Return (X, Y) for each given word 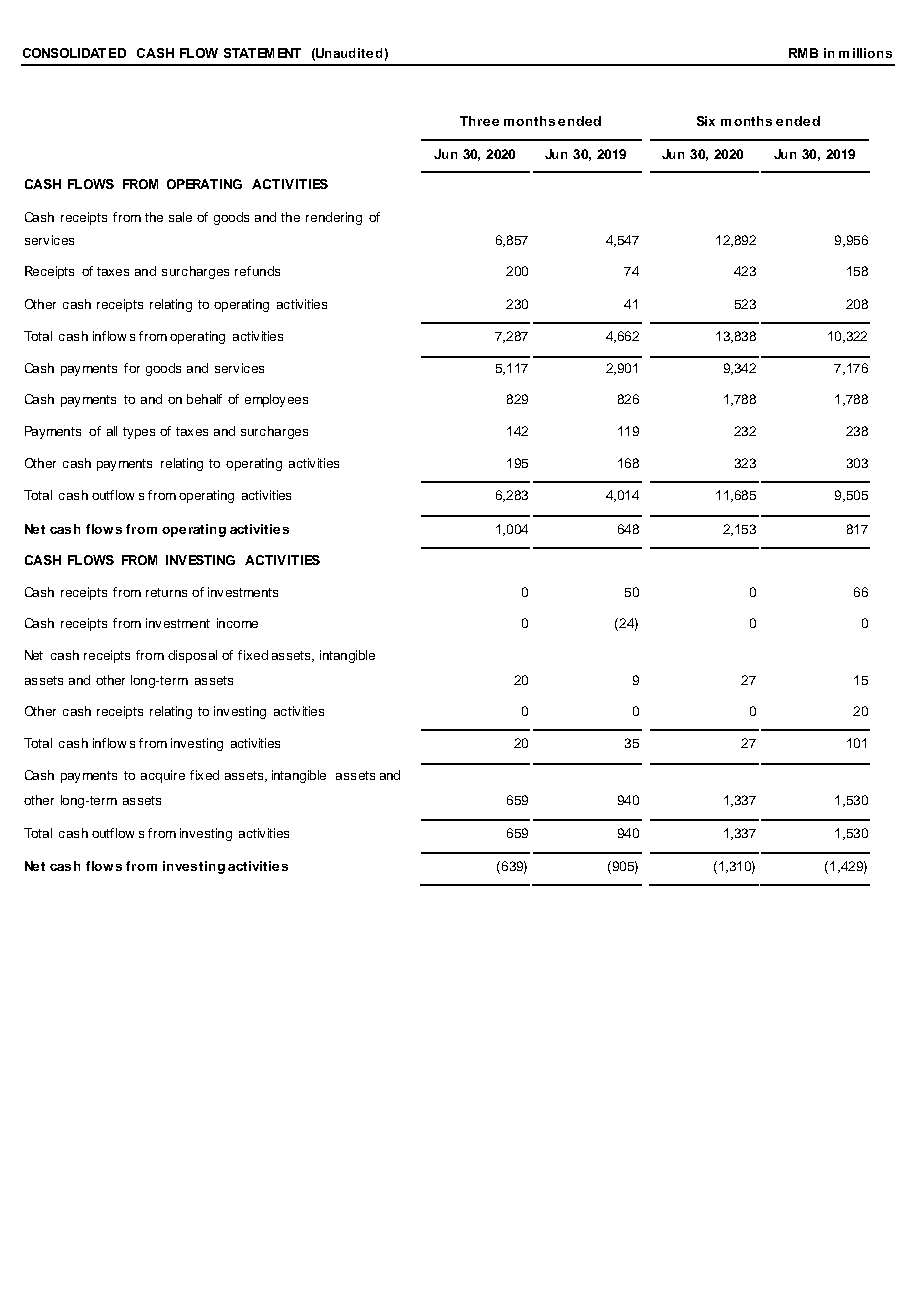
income (237, 623)
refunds (257, 271)
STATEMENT (262, 53)
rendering (334, 218)
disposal (192, 656)
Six (706, 121)
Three (479, 121)
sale (180, 217)
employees (276, 400)
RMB (803, 53)
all (112, 431)
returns (166, 592)
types (139, 433)
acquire (163, 776)
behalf (204, 399)
